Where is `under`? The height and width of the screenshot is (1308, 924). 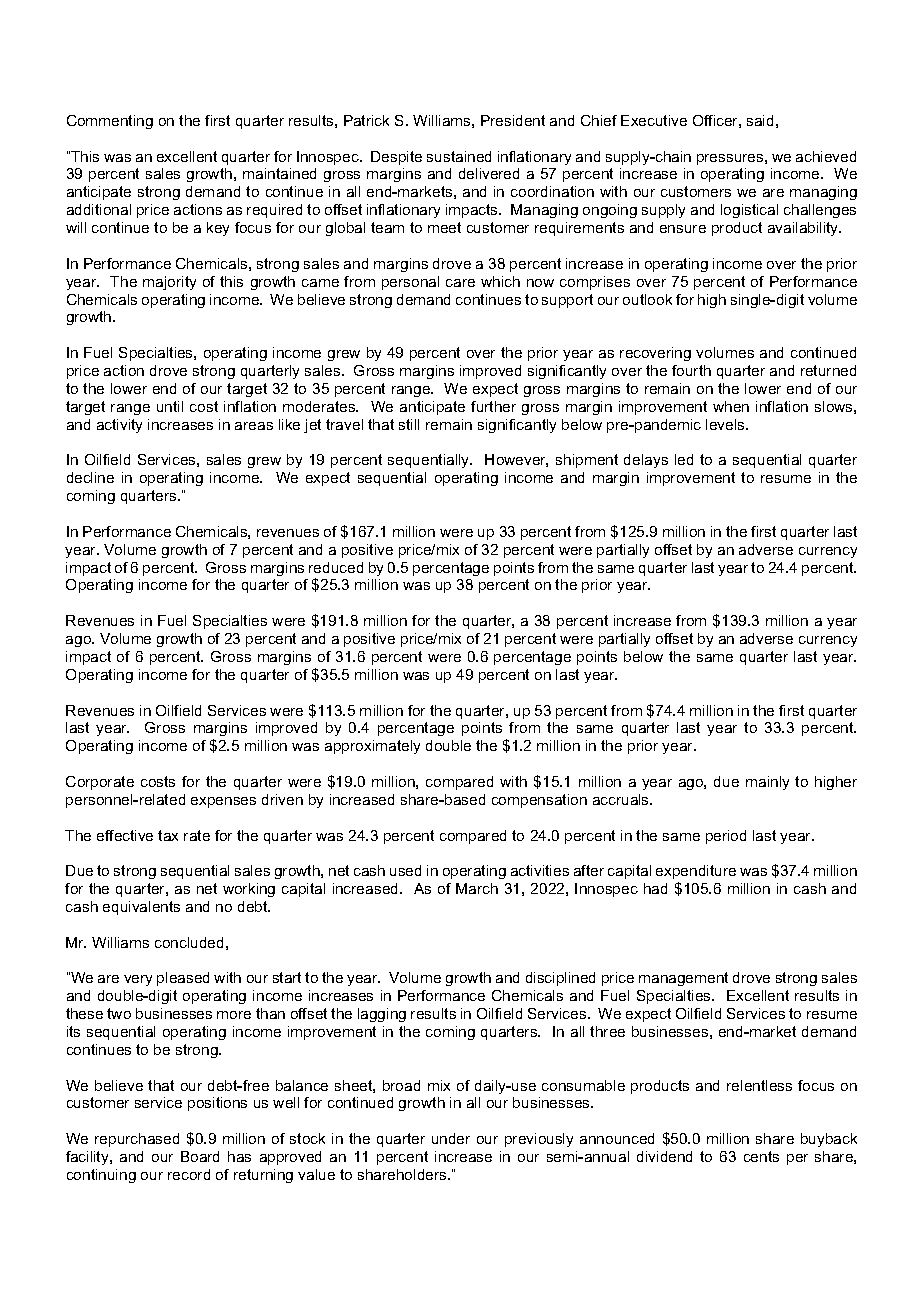 under is located at coordinates (451, 1138).
